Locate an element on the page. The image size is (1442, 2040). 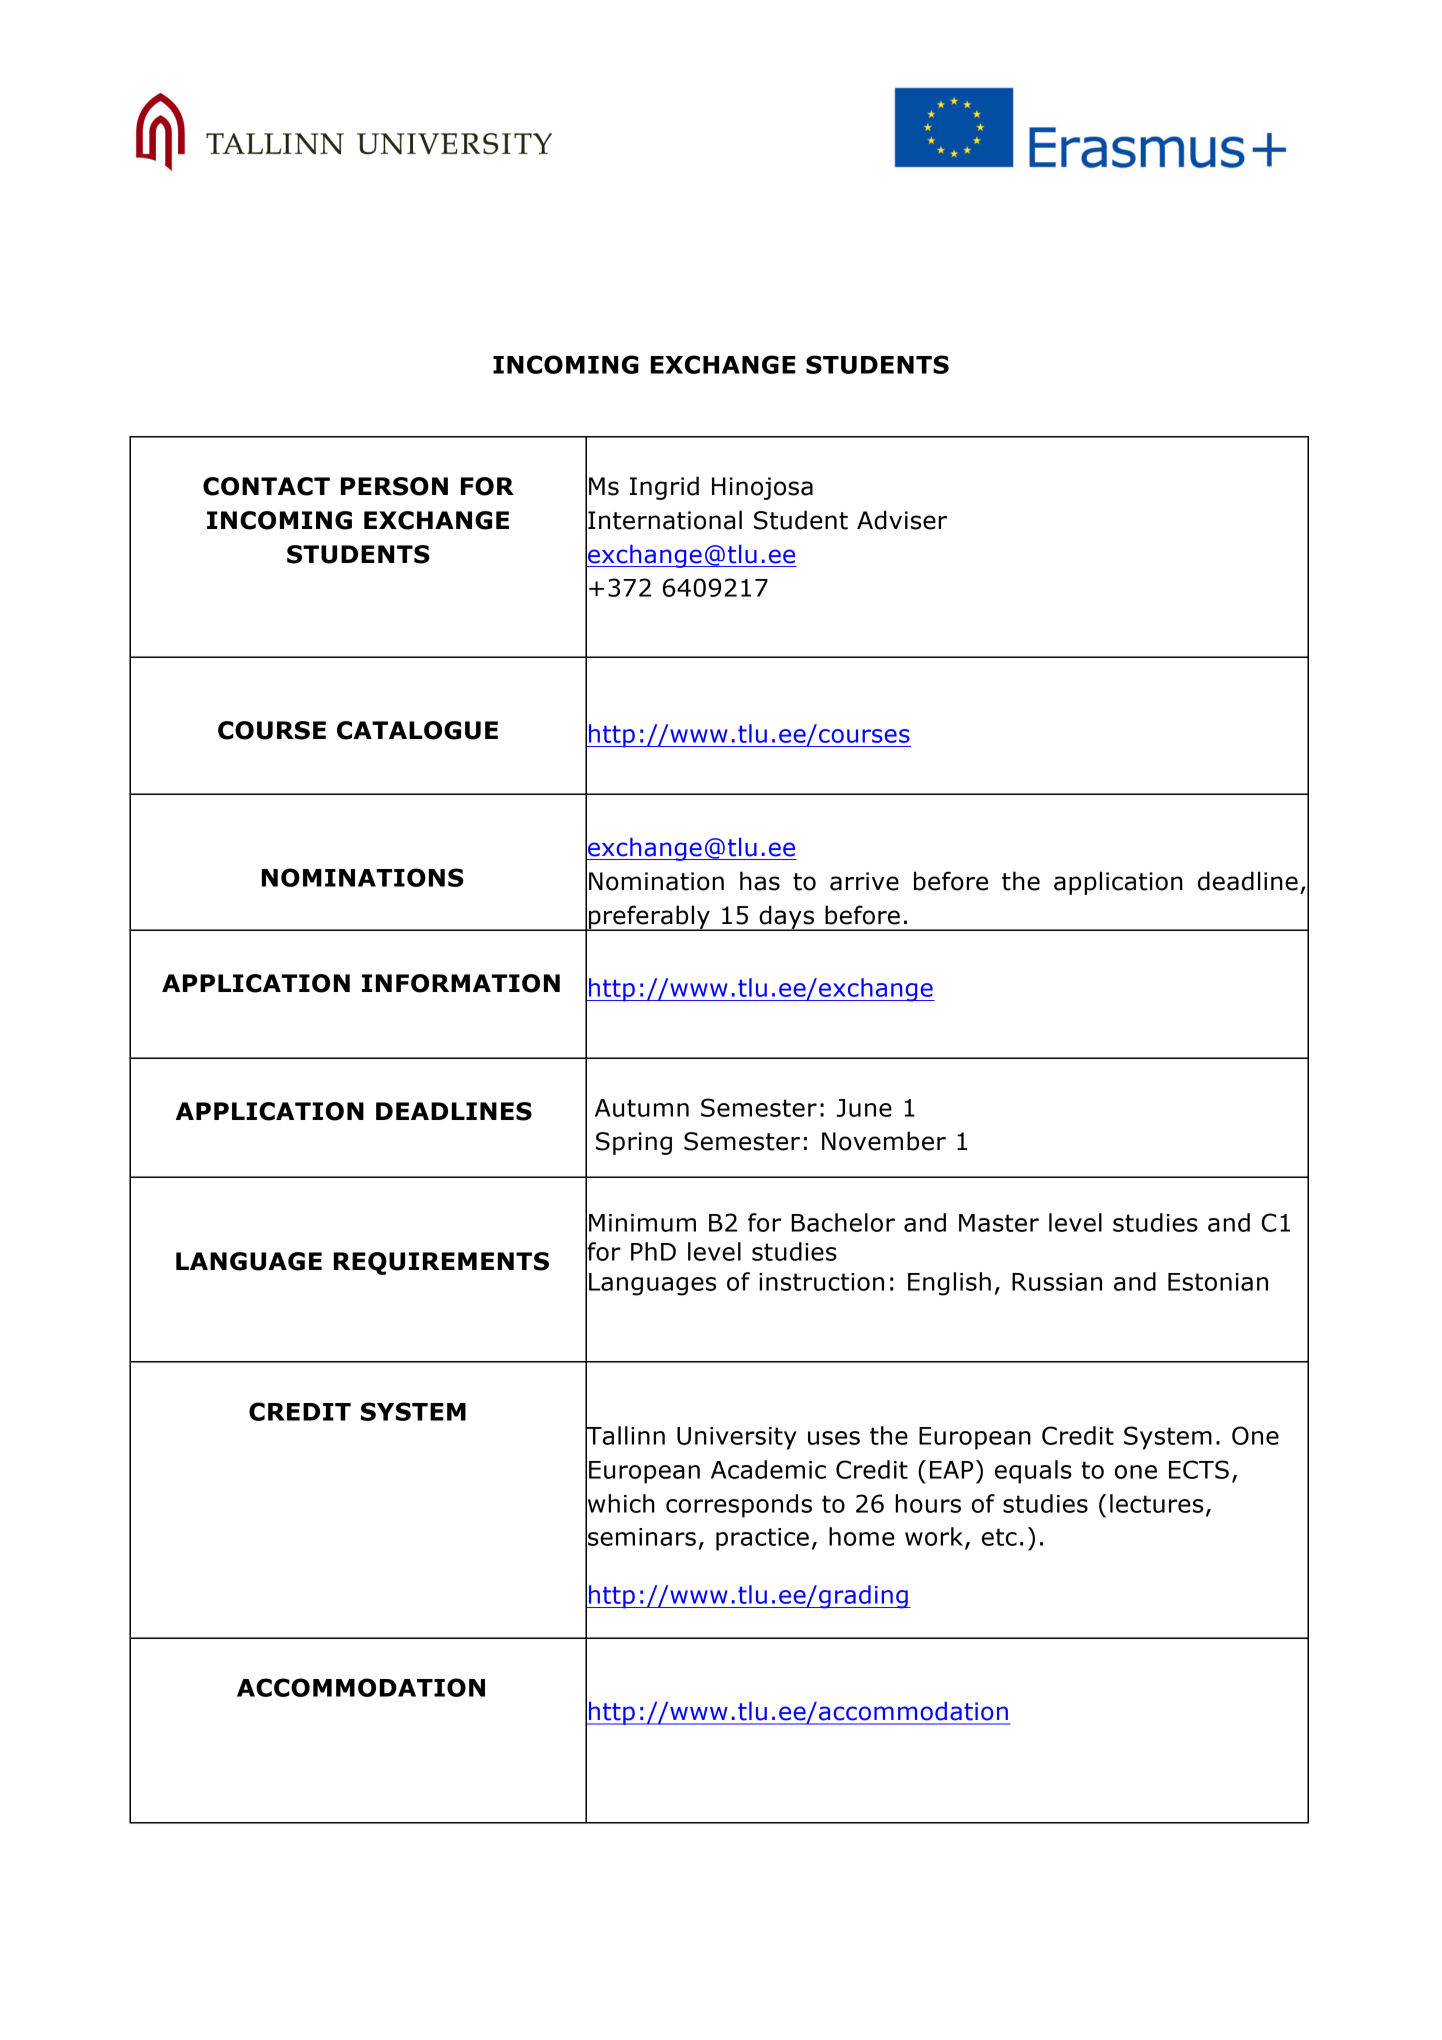
days is located at coordinates (786, 918).
